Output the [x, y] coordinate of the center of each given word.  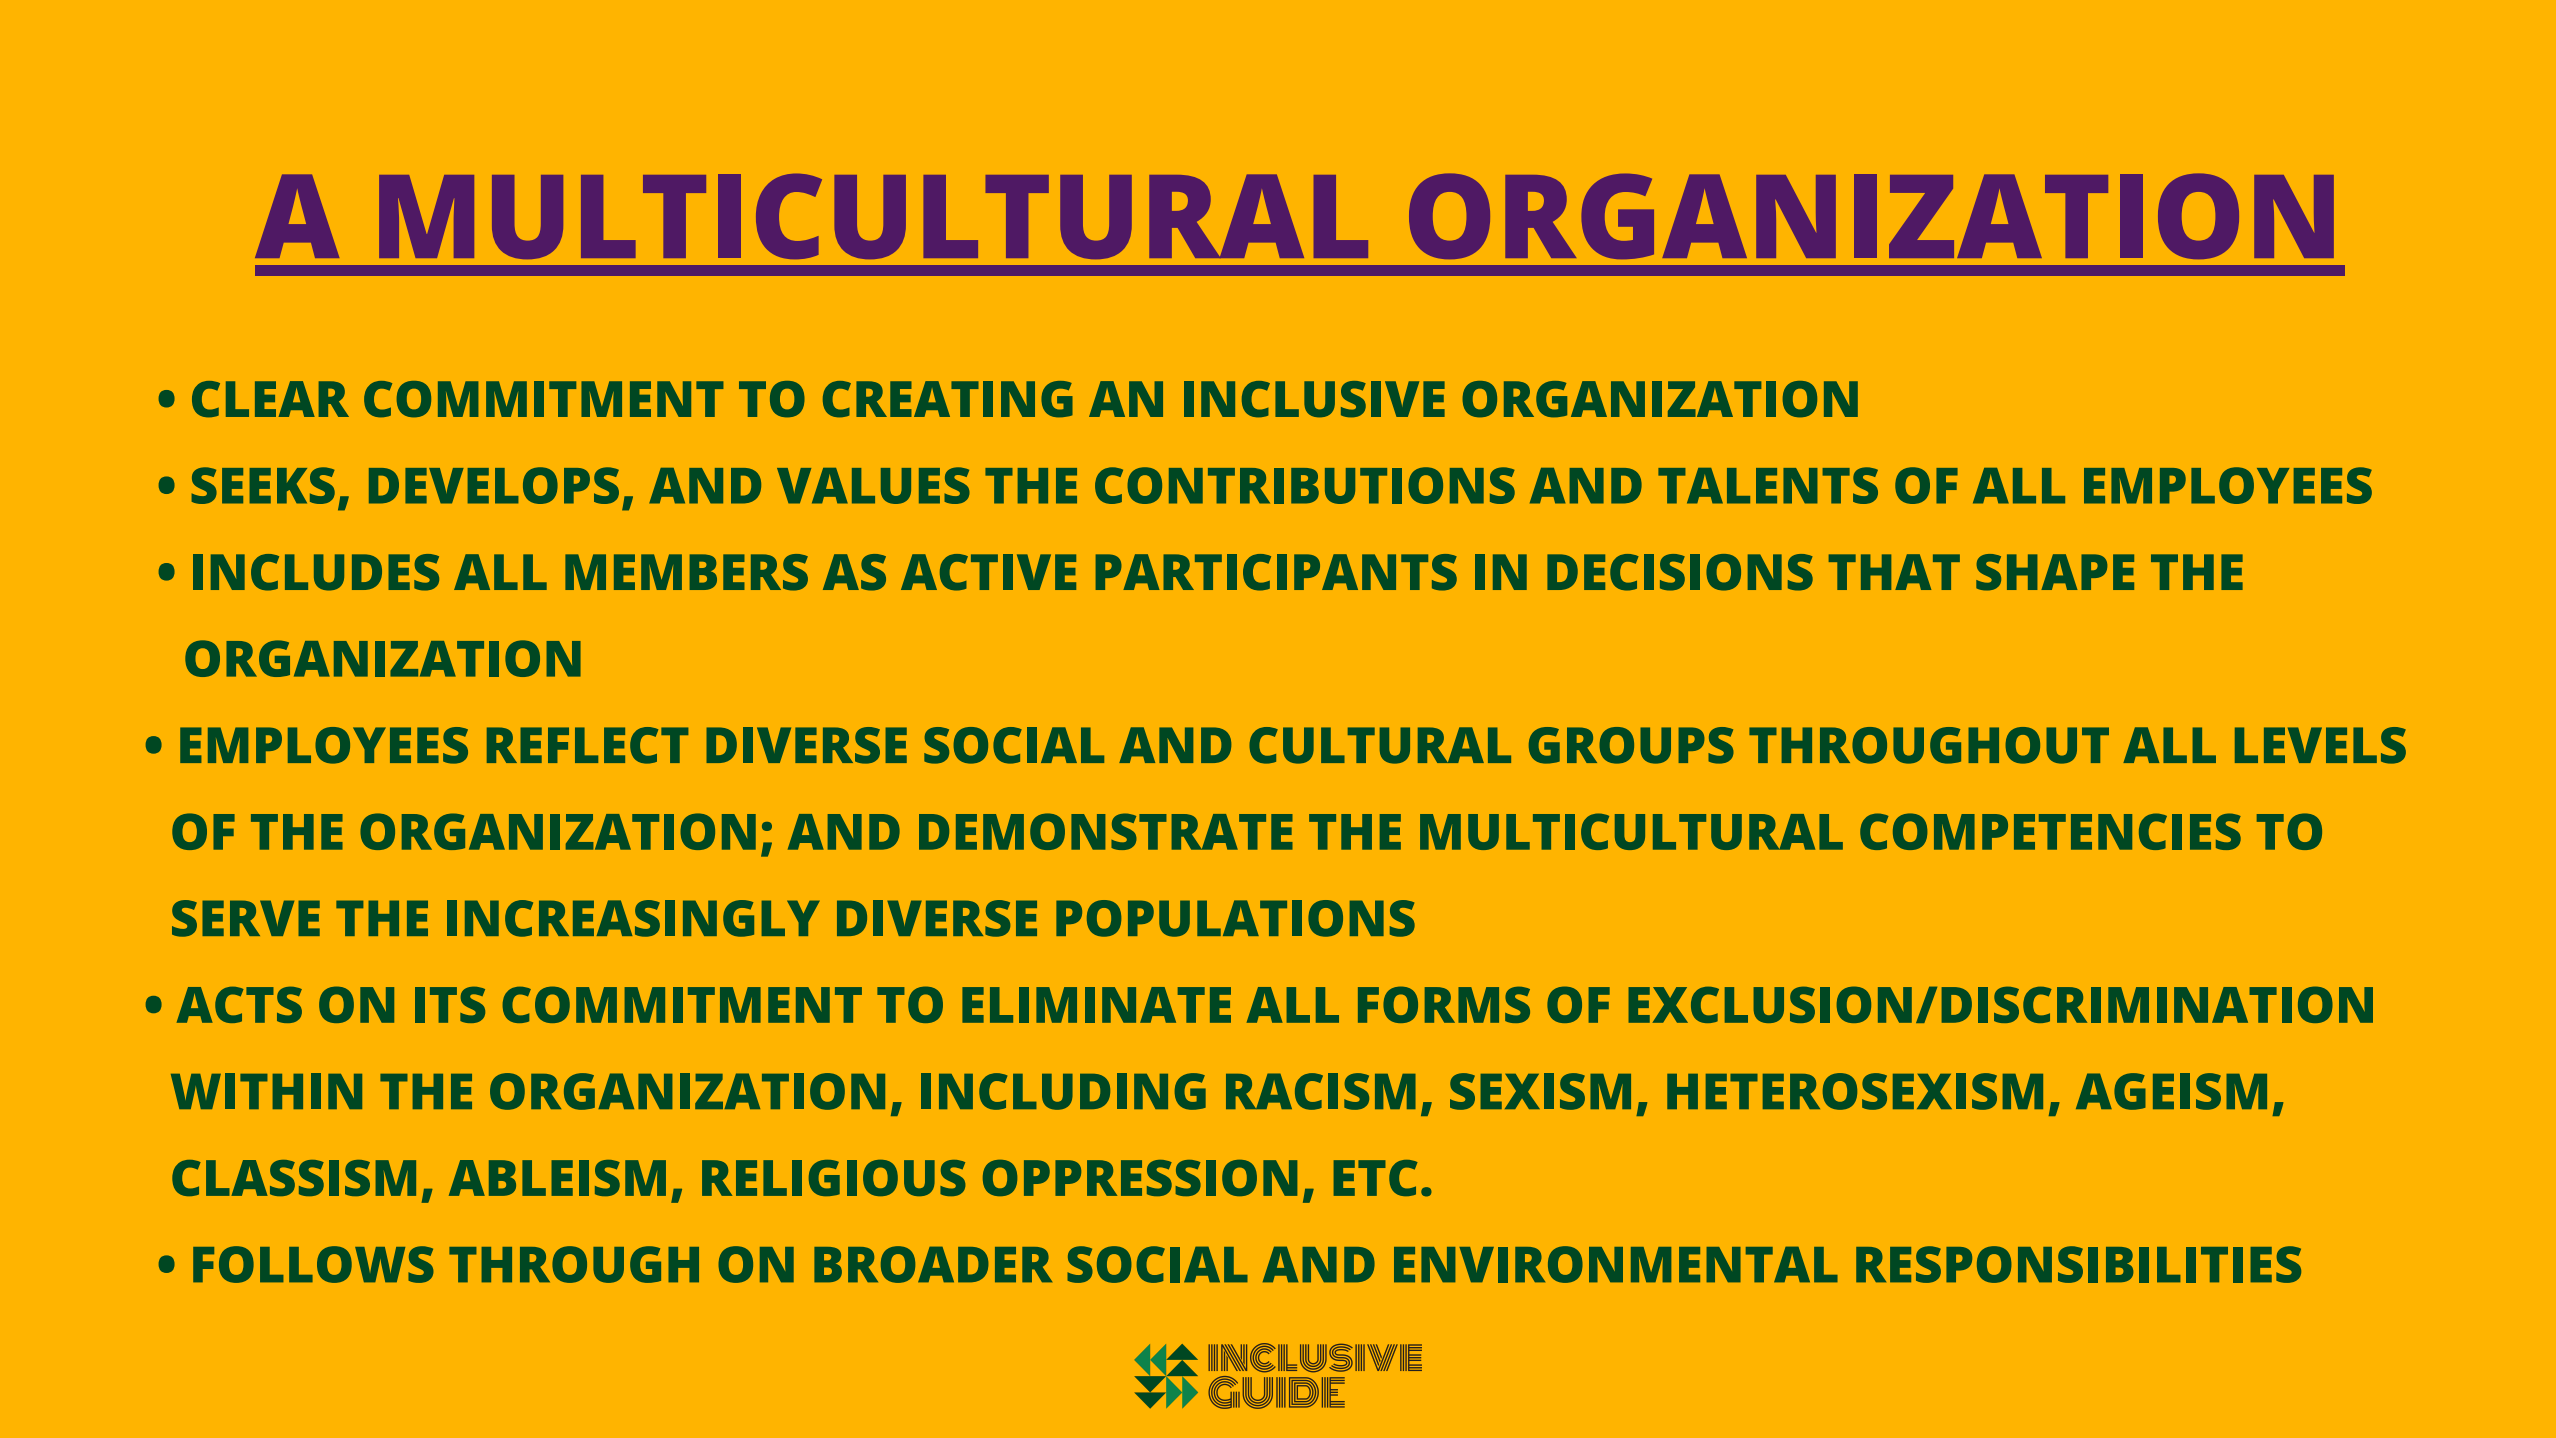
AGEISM [2171, 1091]
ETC [1375, 1178]
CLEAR [270, 399]
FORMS [1444, 1004]
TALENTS [1768, 485]
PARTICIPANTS [1276, 572]
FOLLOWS [313, 1264]
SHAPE [2055, 572]
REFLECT [587, 745]
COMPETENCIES [2050, 831]
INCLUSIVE [1314, 399]
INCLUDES [316, 572]
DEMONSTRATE [1106, 831]
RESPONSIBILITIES [2078, 1264]
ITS [450, 1004]
